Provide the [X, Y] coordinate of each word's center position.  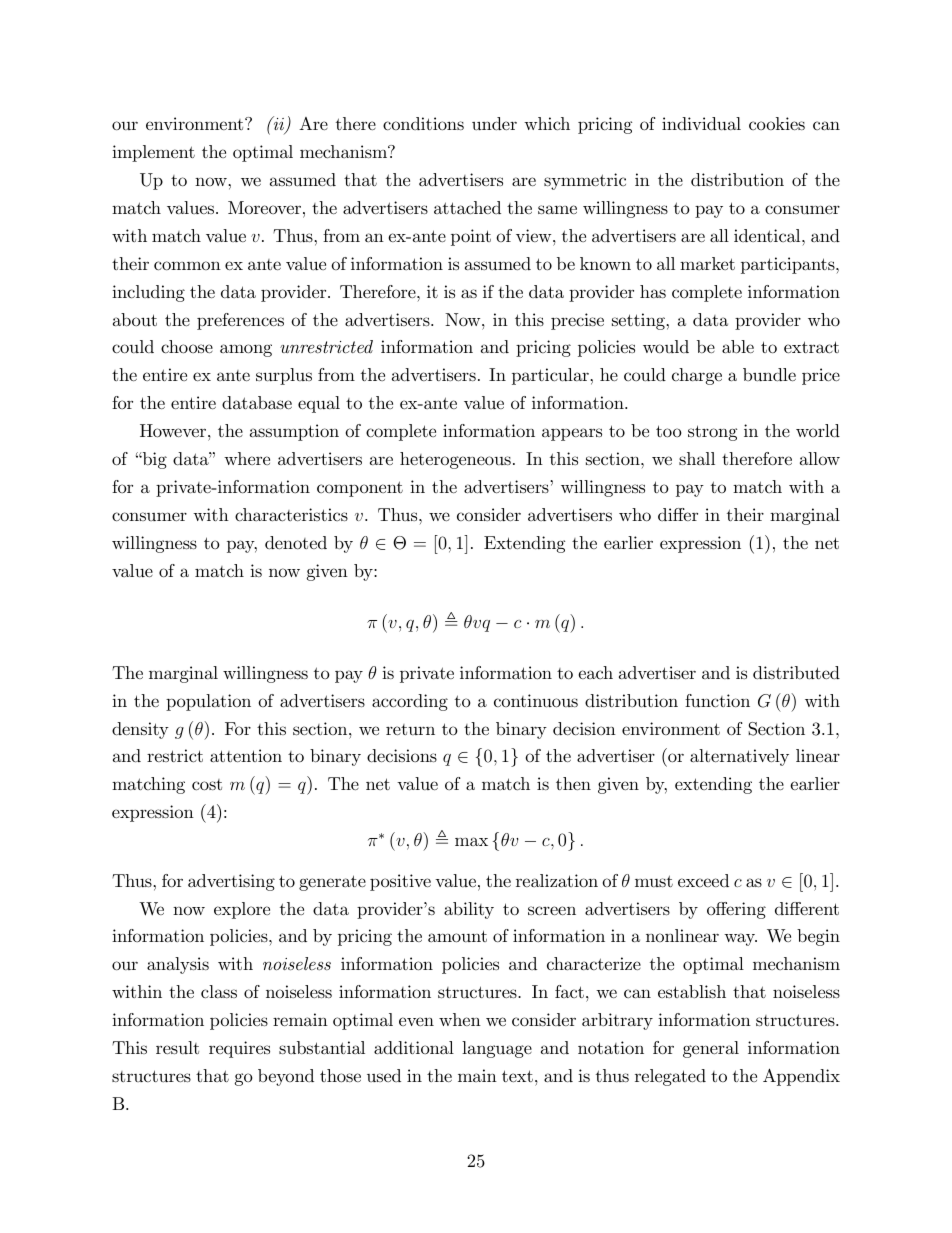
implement [153, 153]
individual [701, 123]
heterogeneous [455, 460]
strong [712, 433]
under [494, 123]
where [247, 458]
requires [239, 1049]
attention [246, 756]
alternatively [739, 757]
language [497, 1049]
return [410, 729]
